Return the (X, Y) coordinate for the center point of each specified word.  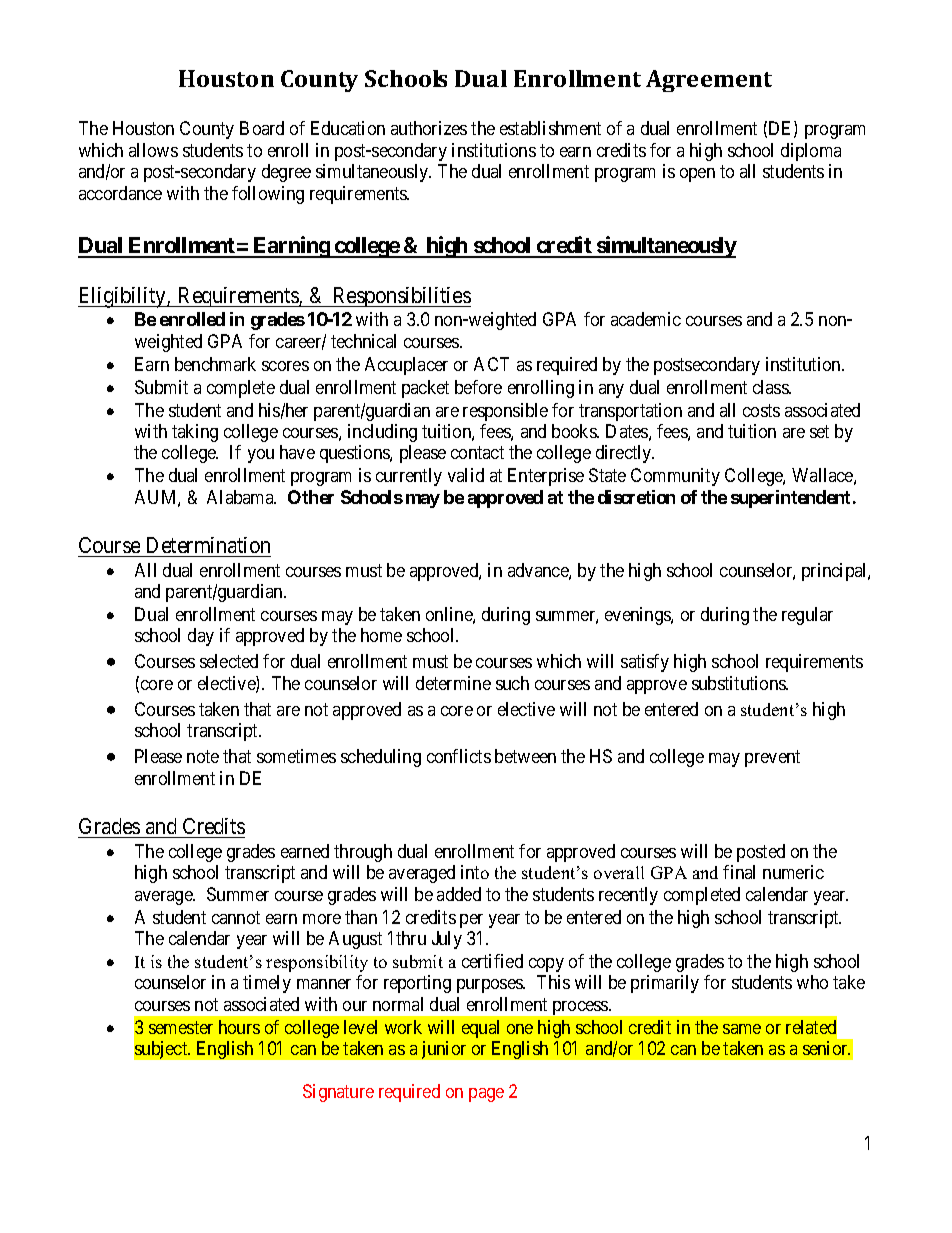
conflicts (459, 756)
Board (262, 128)
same (742, 1029)
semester (181, 1027)
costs (761, 410)
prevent (772, 758)
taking (195, 433)
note (203, 756)
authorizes (429, 128)
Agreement (709, 81)
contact (477, 453)
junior (444, 1050)
